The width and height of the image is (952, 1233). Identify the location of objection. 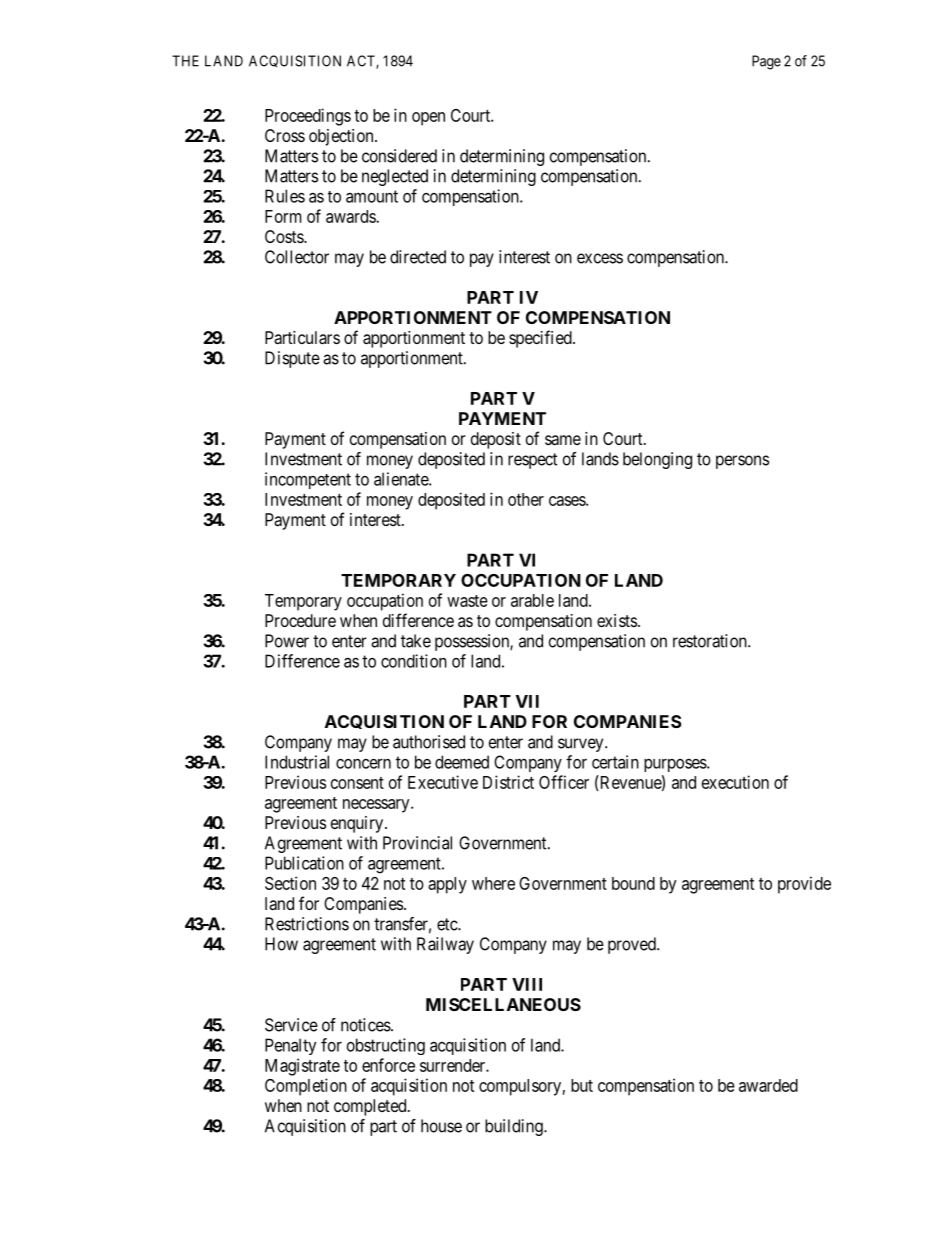
(342, 137).
